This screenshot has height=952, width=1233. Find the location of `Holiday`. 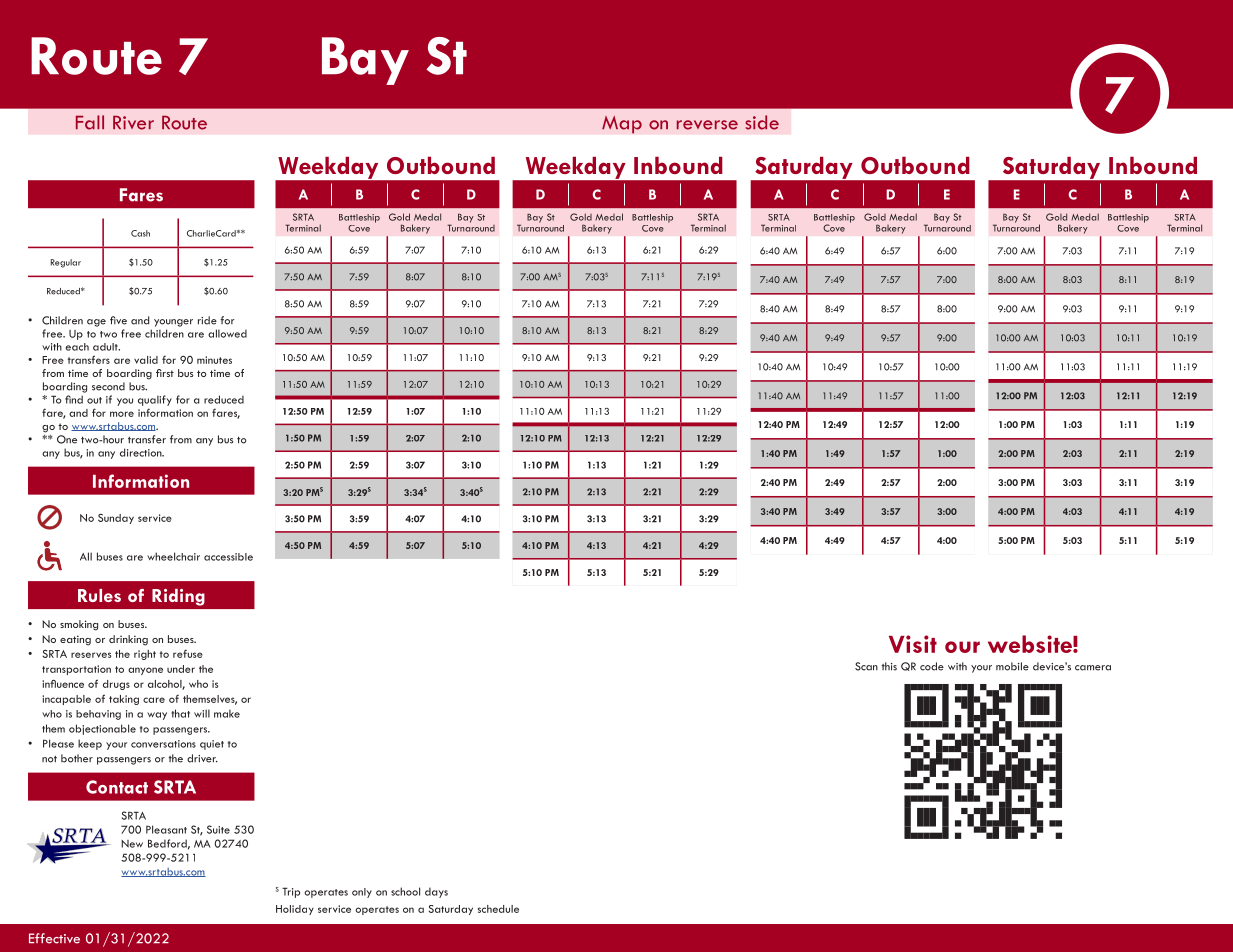

Holiday is located at coordinates (295, 910).
